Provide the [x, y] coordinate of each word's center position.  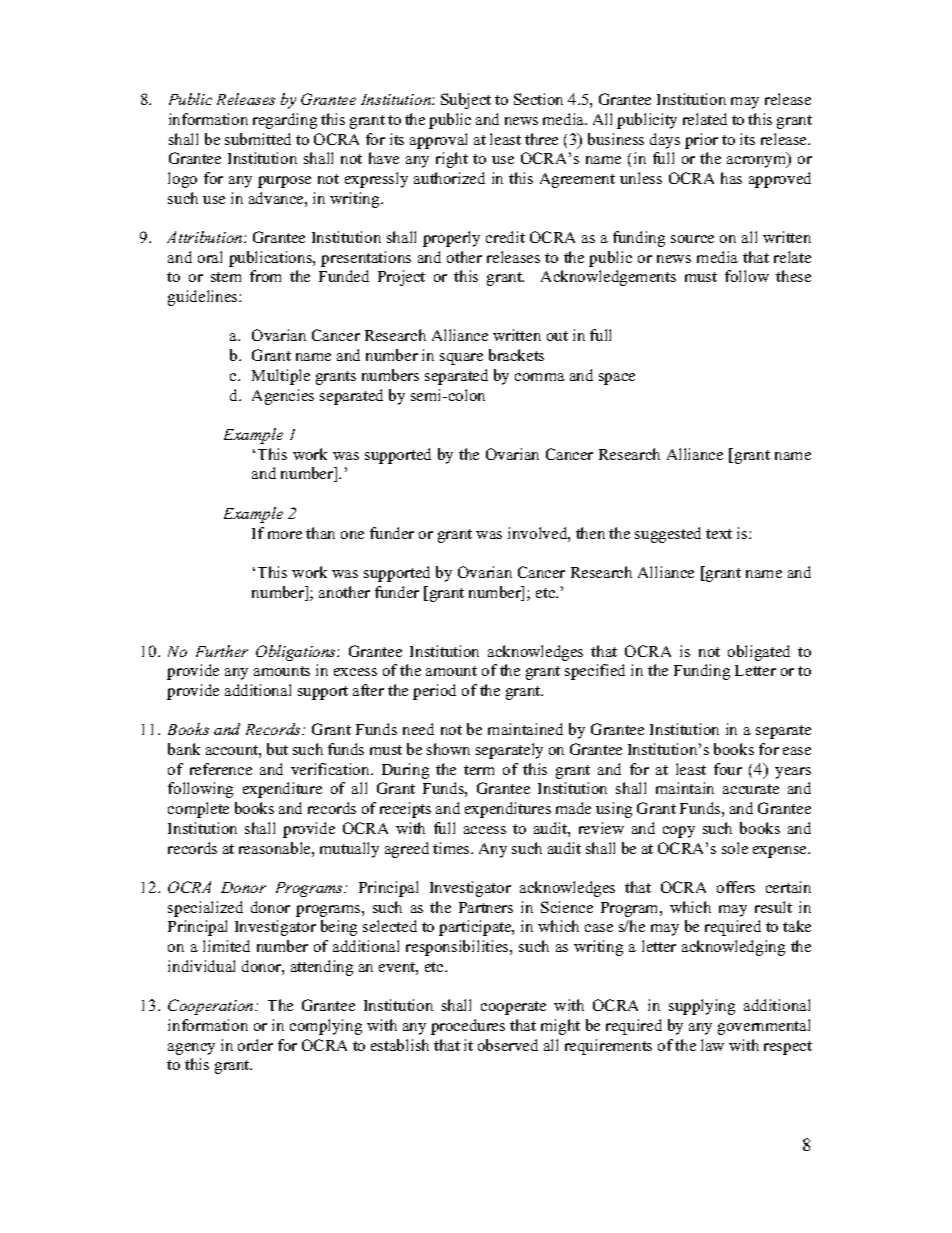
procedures [468, 1027]
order [255, 1045]
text [719, 534]
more [285, 535]
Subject [466, 101]
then [590, 533]
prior [701, 141]
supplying [702, 1007]
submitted [258, 139]
